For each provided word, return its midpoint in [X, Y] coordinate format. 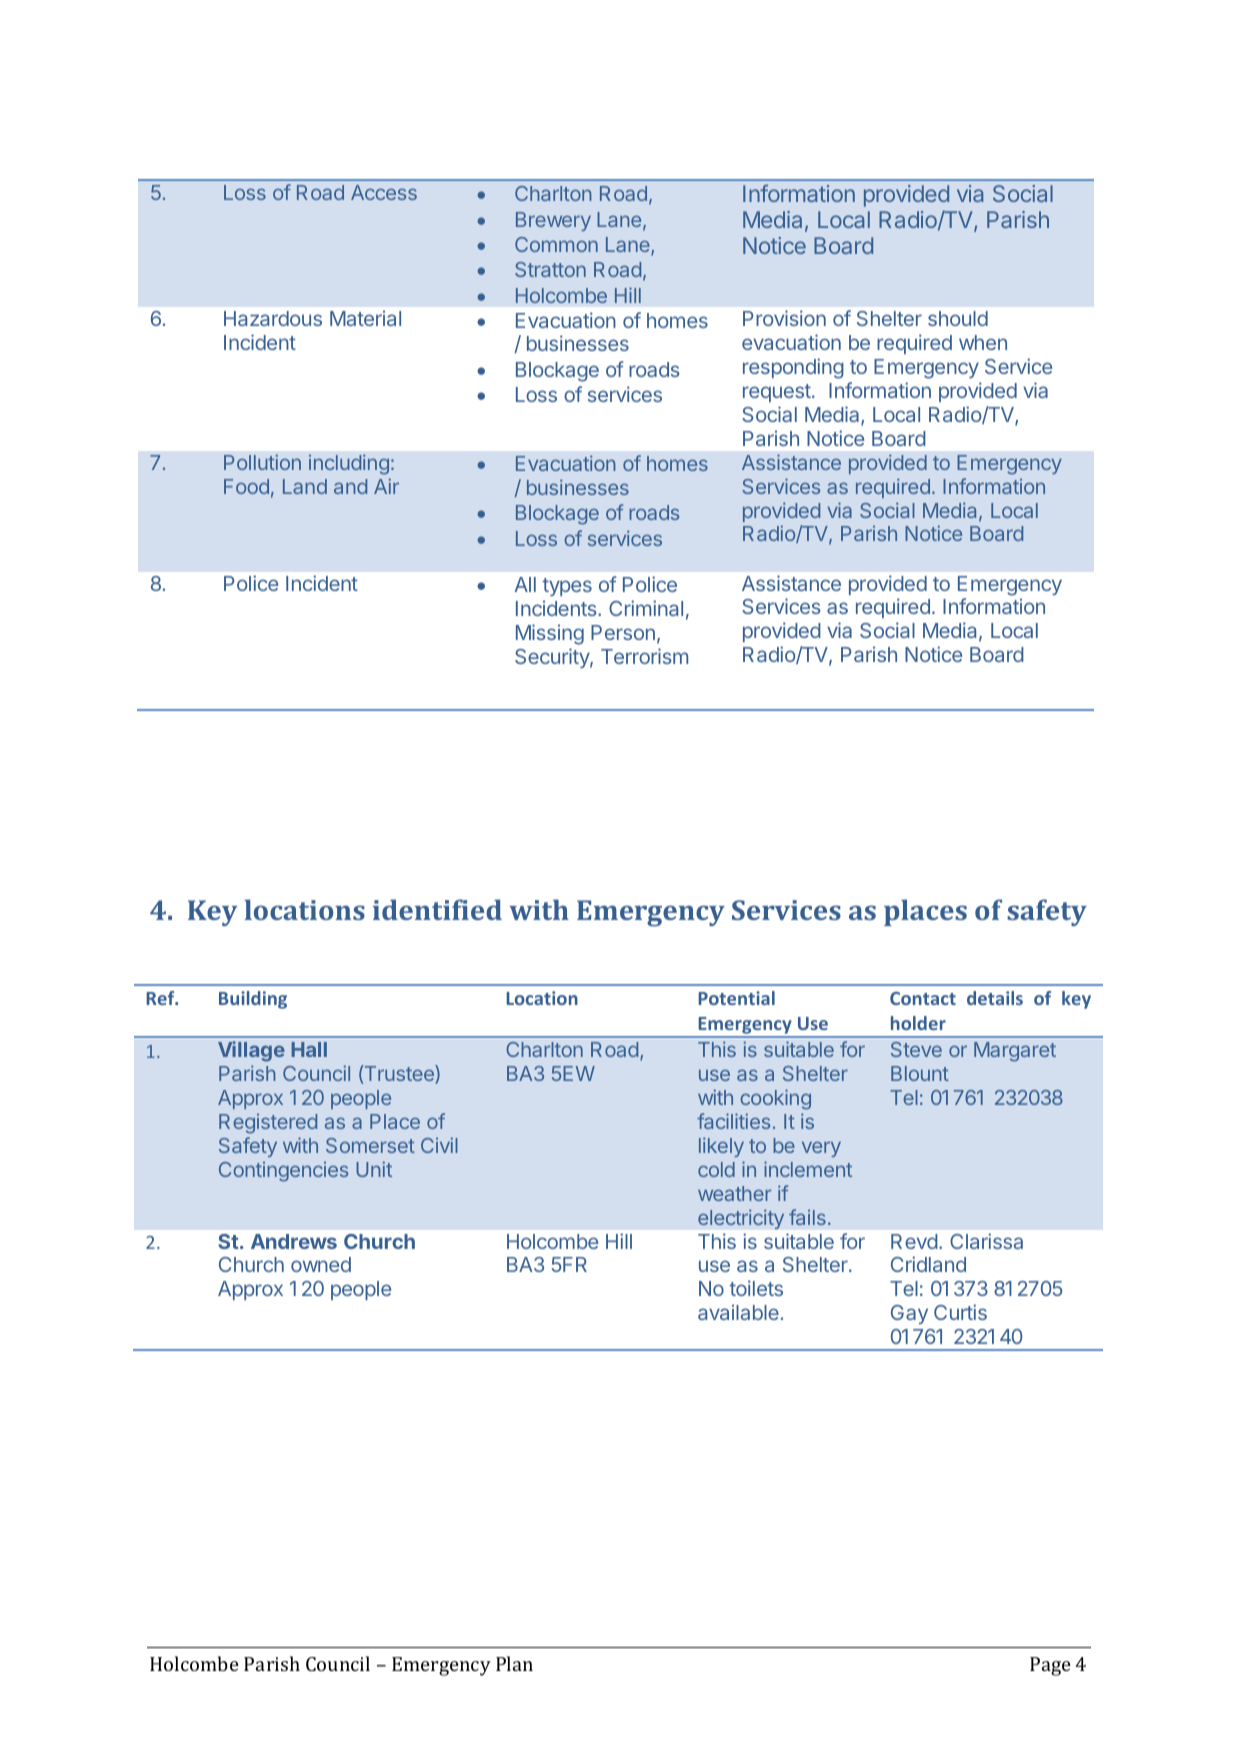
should [958, 318]
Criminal [646, 608]
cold [716, 1169]
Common [556, 244]
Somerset [370, 1145]
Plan [514, 1663]
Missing [550, 634]
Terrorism [644, 656]
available [738, 1312]
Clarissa [986, 1241]
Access [384, 192]
